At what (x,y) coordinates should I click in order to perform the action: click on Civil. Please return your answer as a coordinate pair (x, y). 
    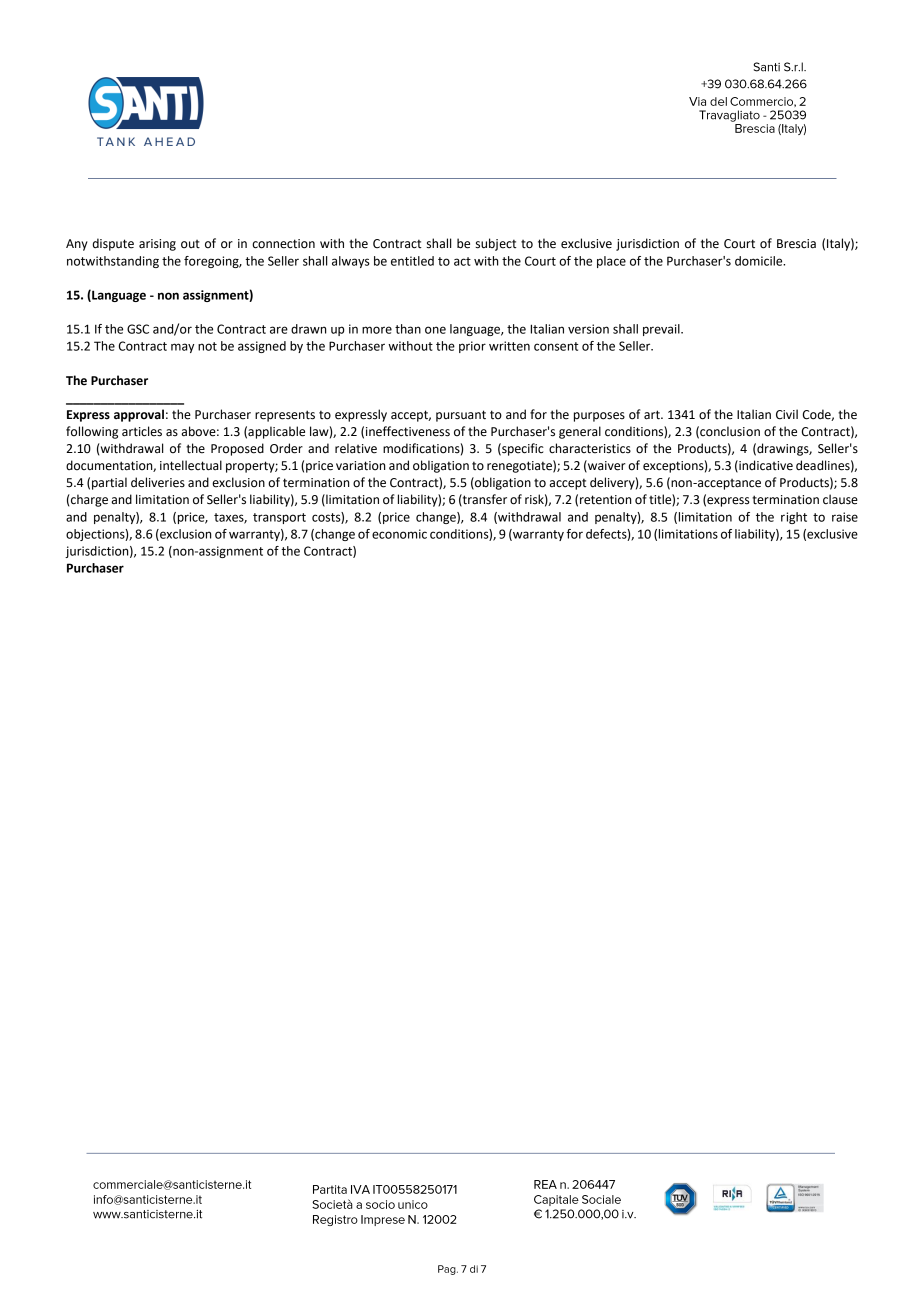
    Looking at the image, I should click on (787, 414).
